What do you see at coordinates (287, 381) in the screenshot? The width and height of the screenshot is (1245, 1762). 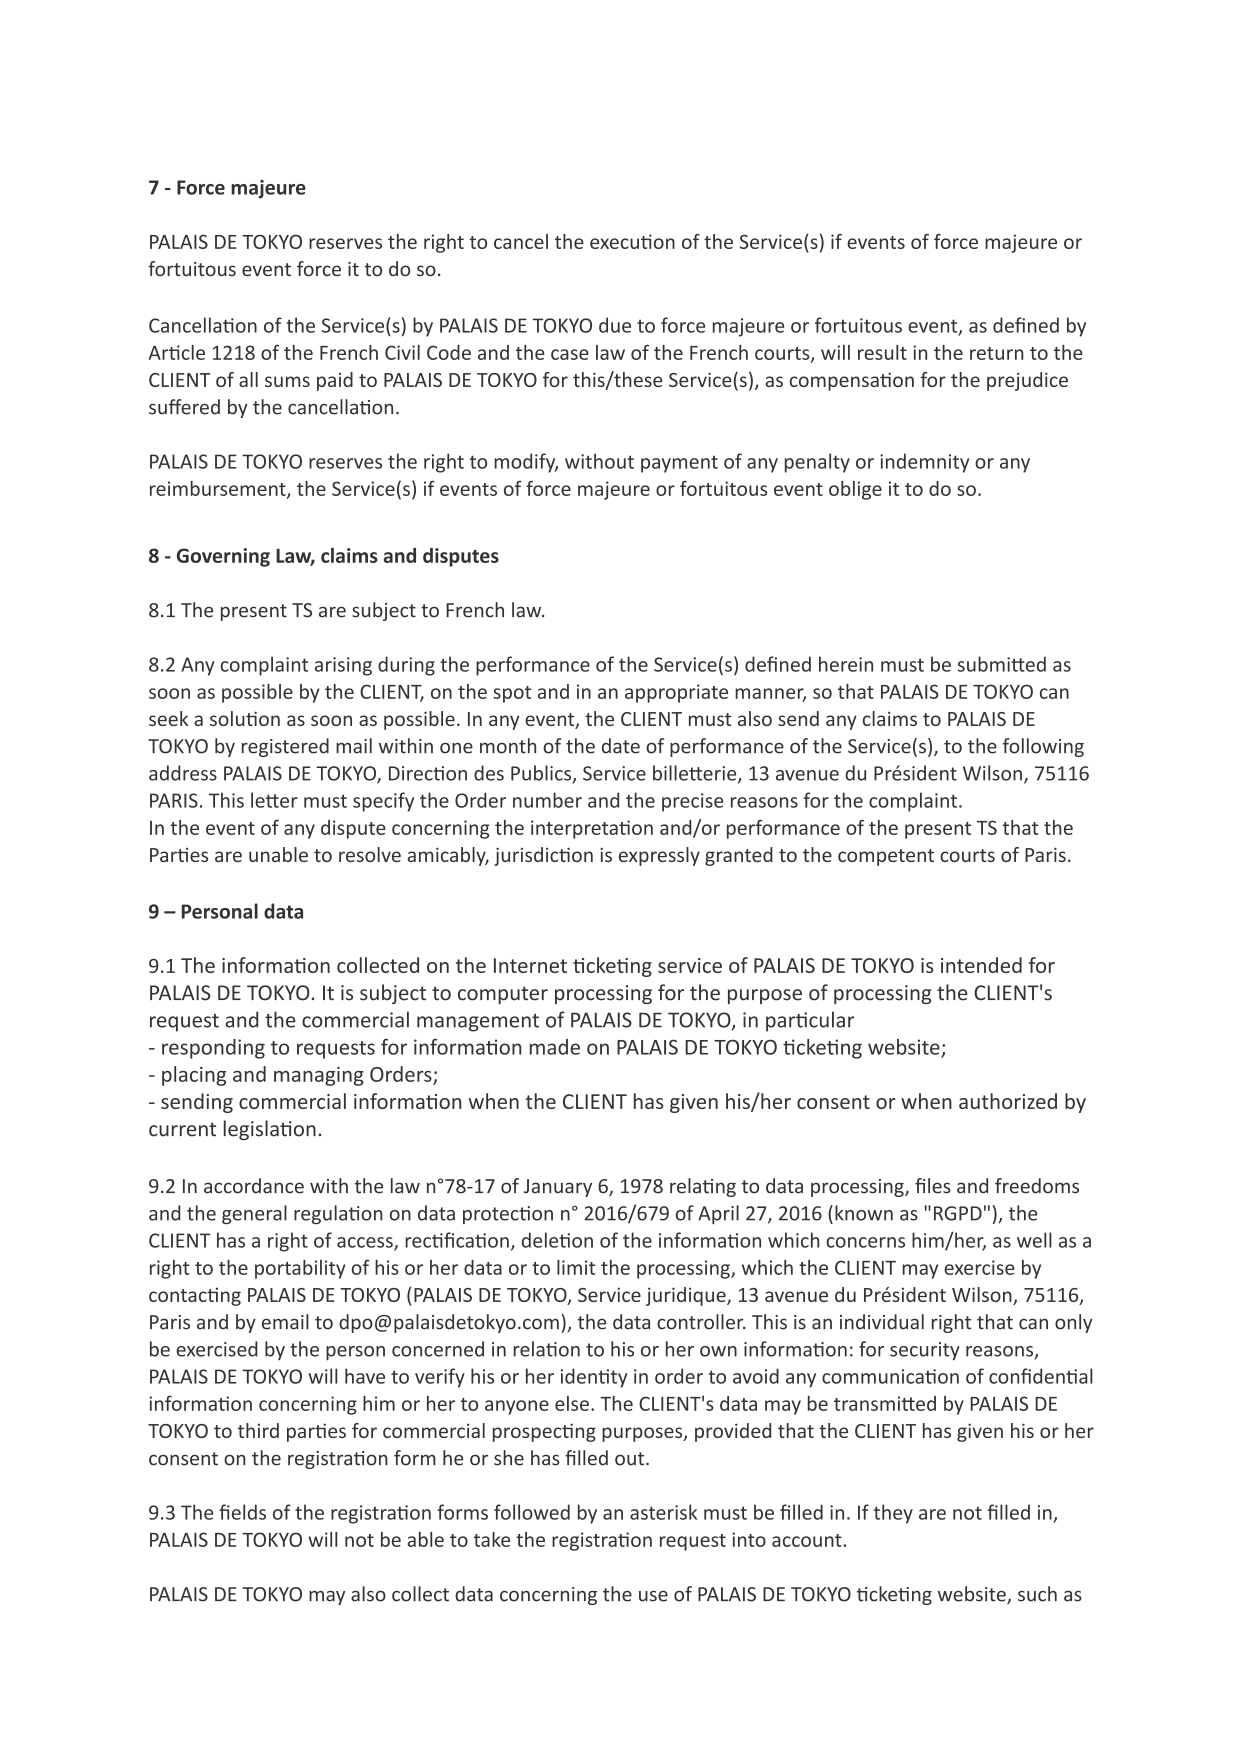 I see `sums` at bounding box center [287, 381].
